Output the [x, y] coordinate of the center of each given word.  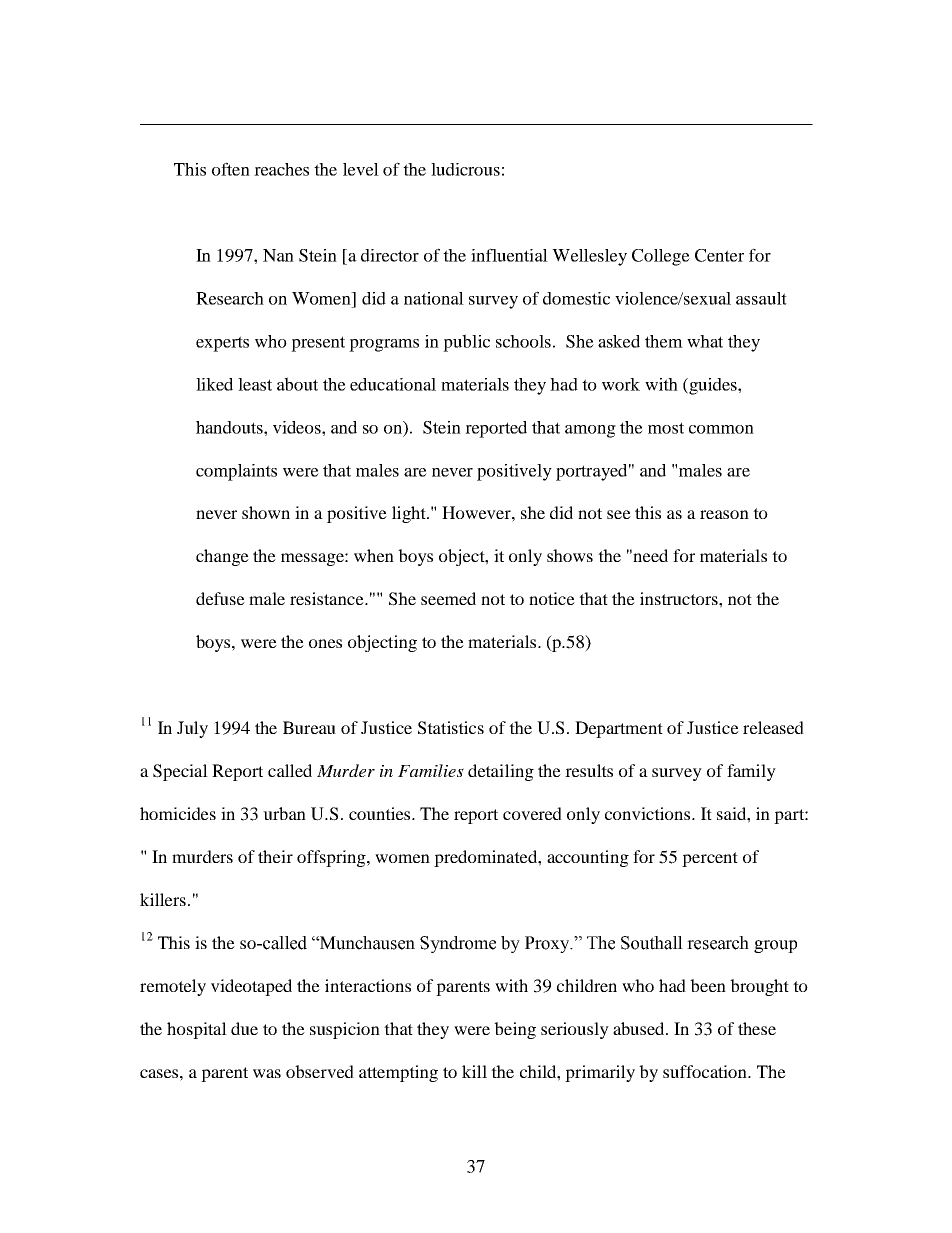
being [515, 1030]
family [751, 772]
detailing [501, 772]
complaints [236, 472]
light [410, 514]
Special [180, 772]
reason [724, 514]
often [231, 169]
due [244, 1028]
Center [719, 255]
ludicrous [465, 169]
